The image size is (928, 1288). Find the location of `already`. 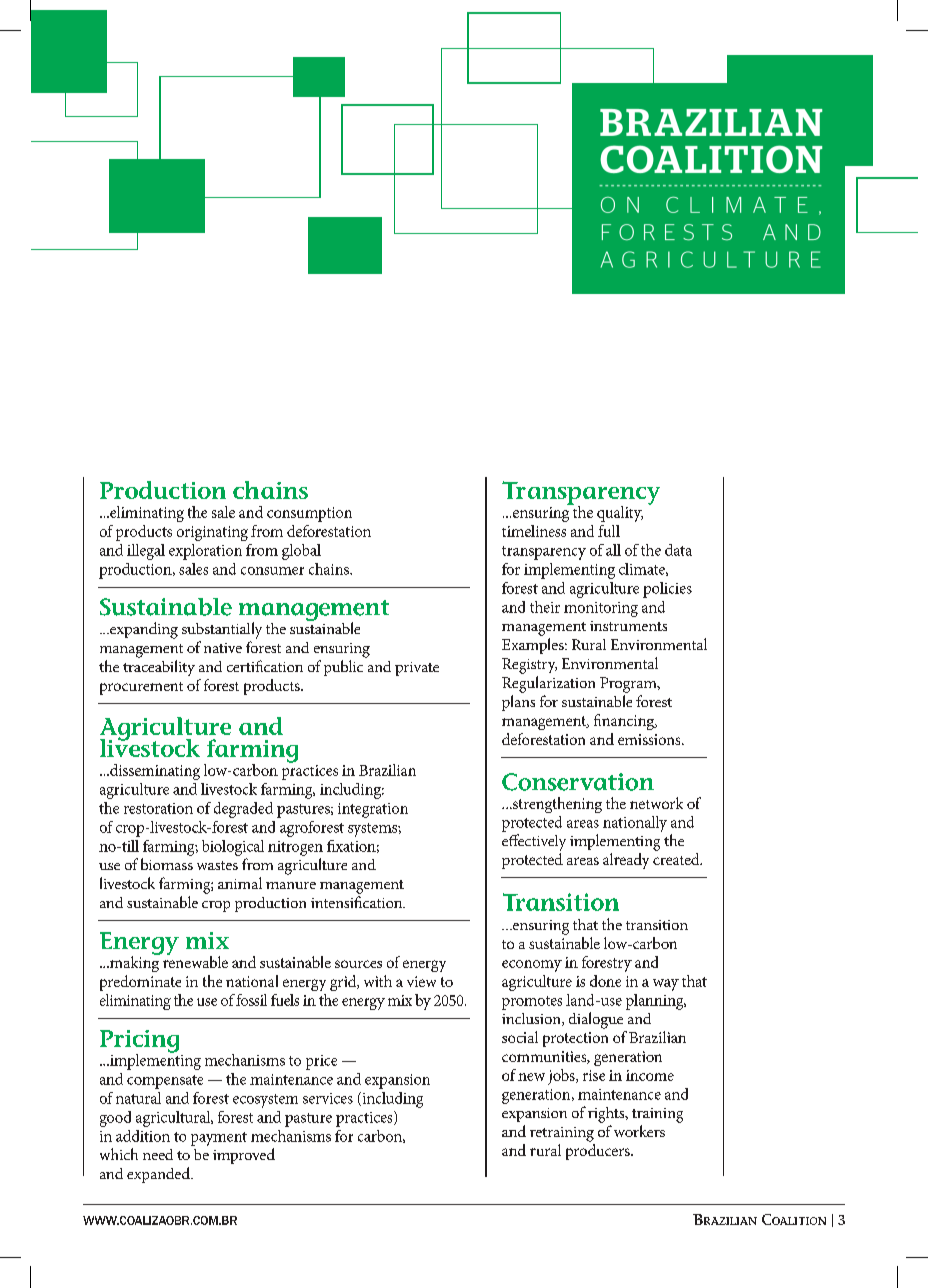

already is located at coordinates (626, 861).
